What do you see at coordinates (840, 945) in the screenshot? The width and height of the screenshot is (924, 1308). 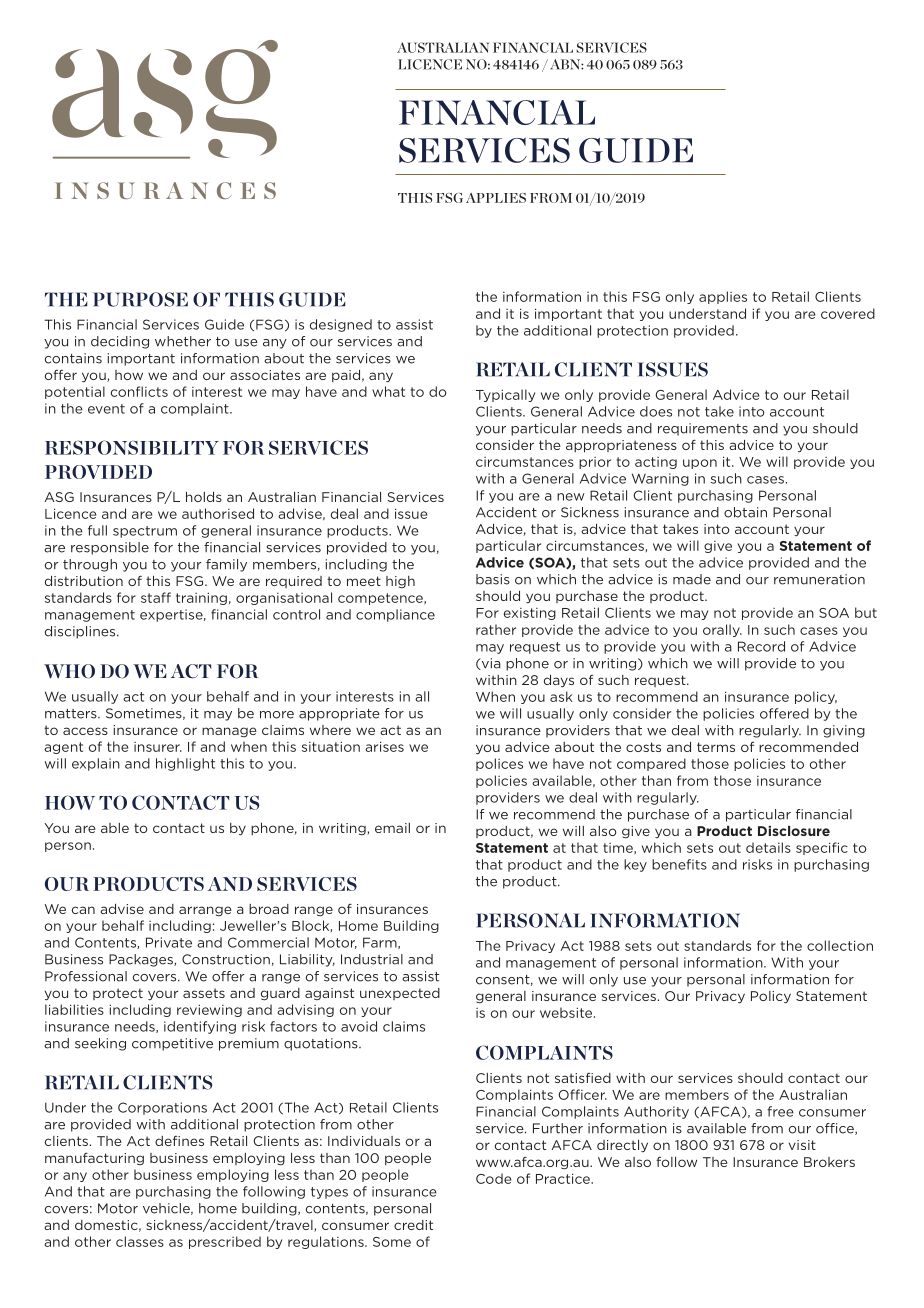 I see `collection` at bounding box center [840, 945].
